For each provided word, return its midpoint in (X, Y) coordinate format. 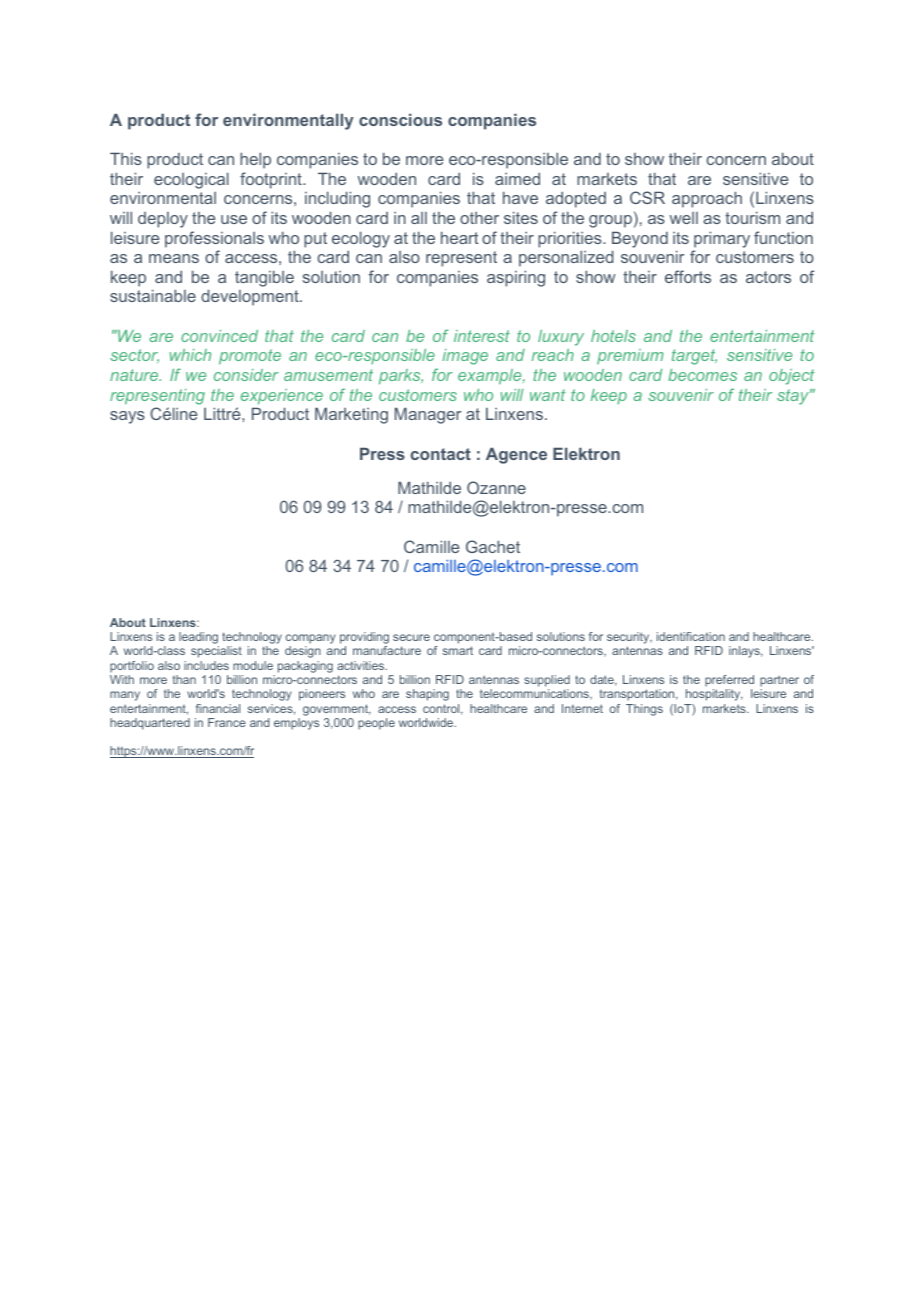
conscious (400, 119)
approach (707, 199)
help (255, 160)
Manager (428, 415)
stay (794, 397)
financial (218, 708)
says (127, 417)
